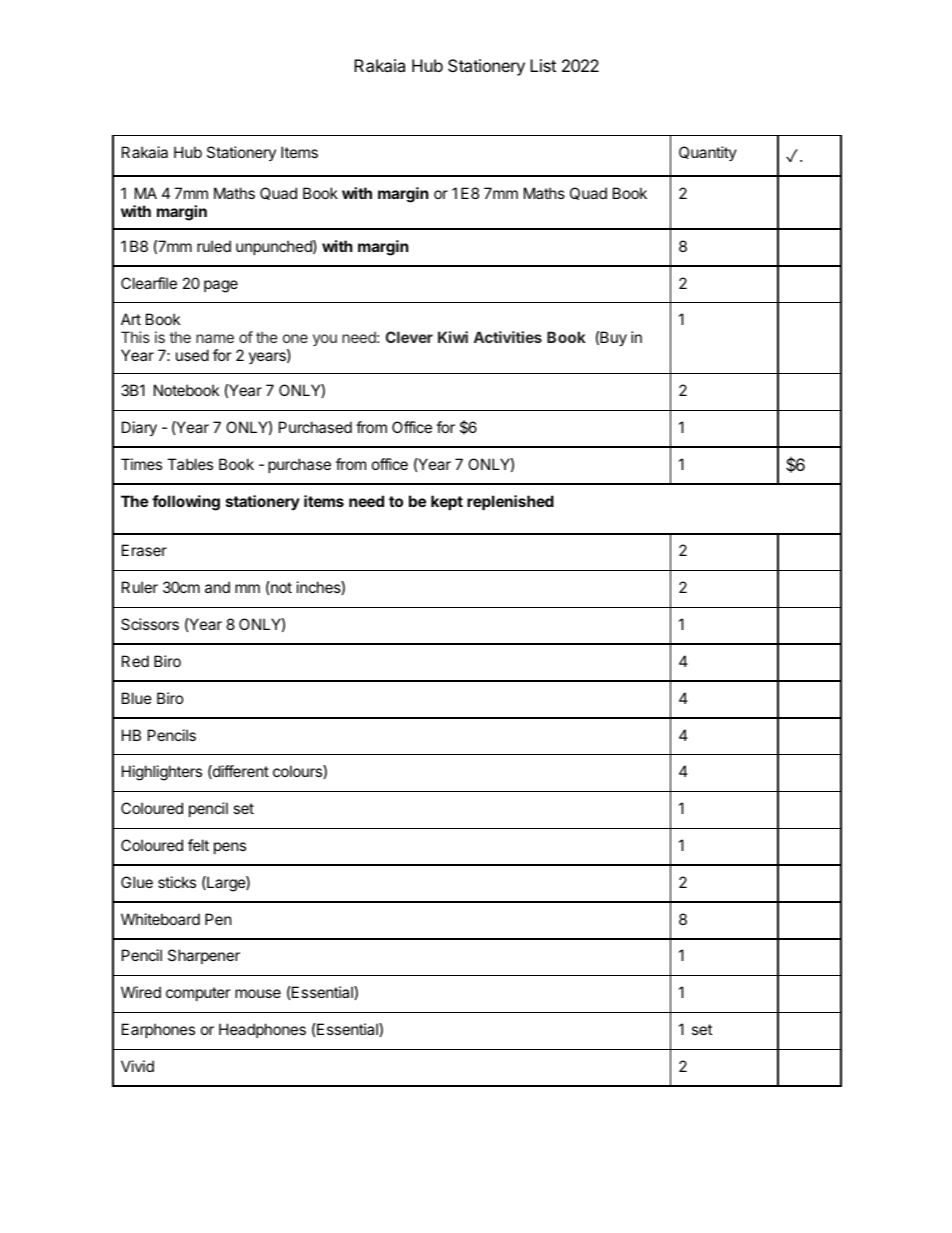 The width and height of the screenshot is (952, 1233). Describe the element at coordinates (262, 1030) in the screenshot. I see `Headphones` at that location.
